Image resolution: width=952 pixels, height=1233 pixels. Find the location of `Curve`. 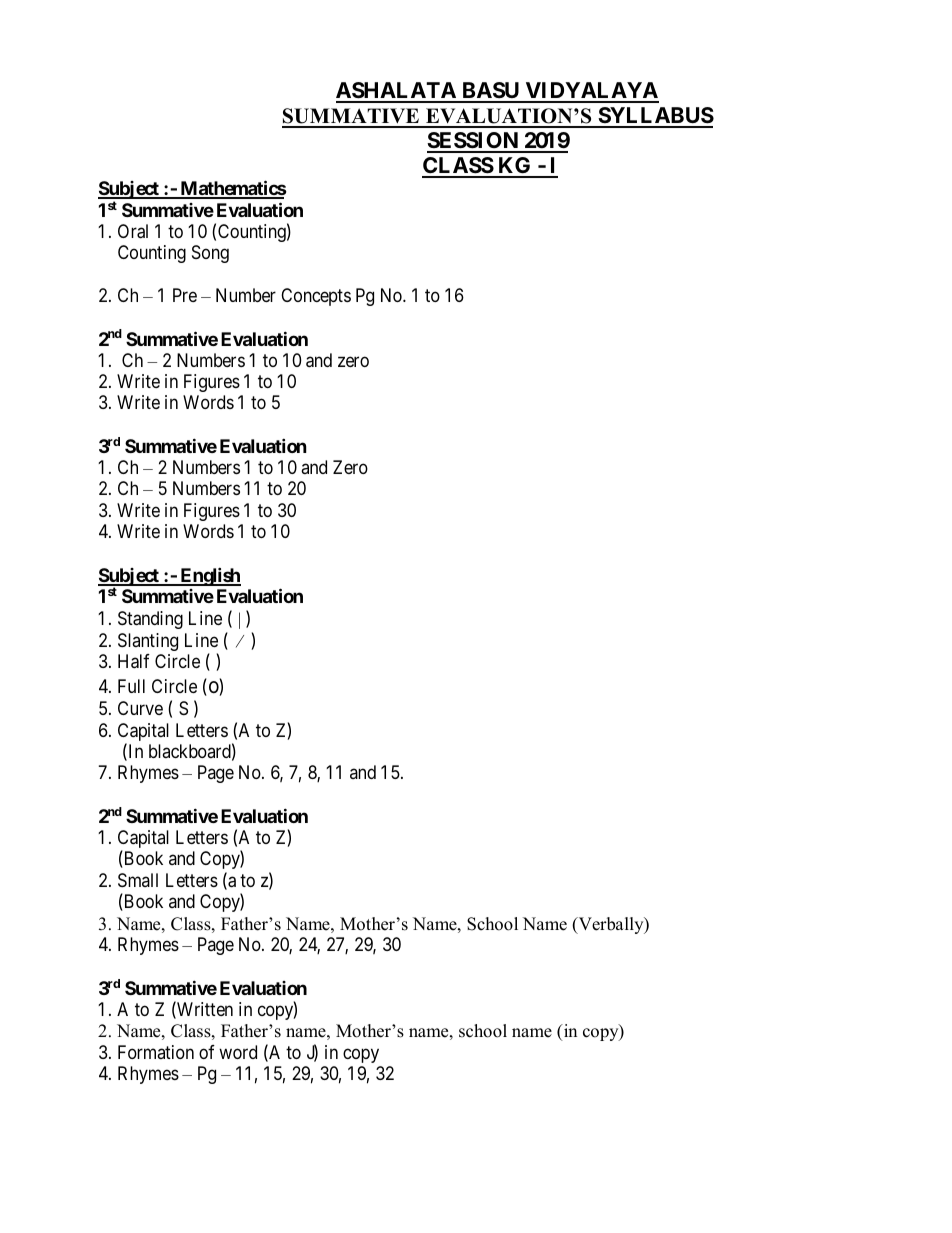

Curve is located at coordinates (140, 708).
